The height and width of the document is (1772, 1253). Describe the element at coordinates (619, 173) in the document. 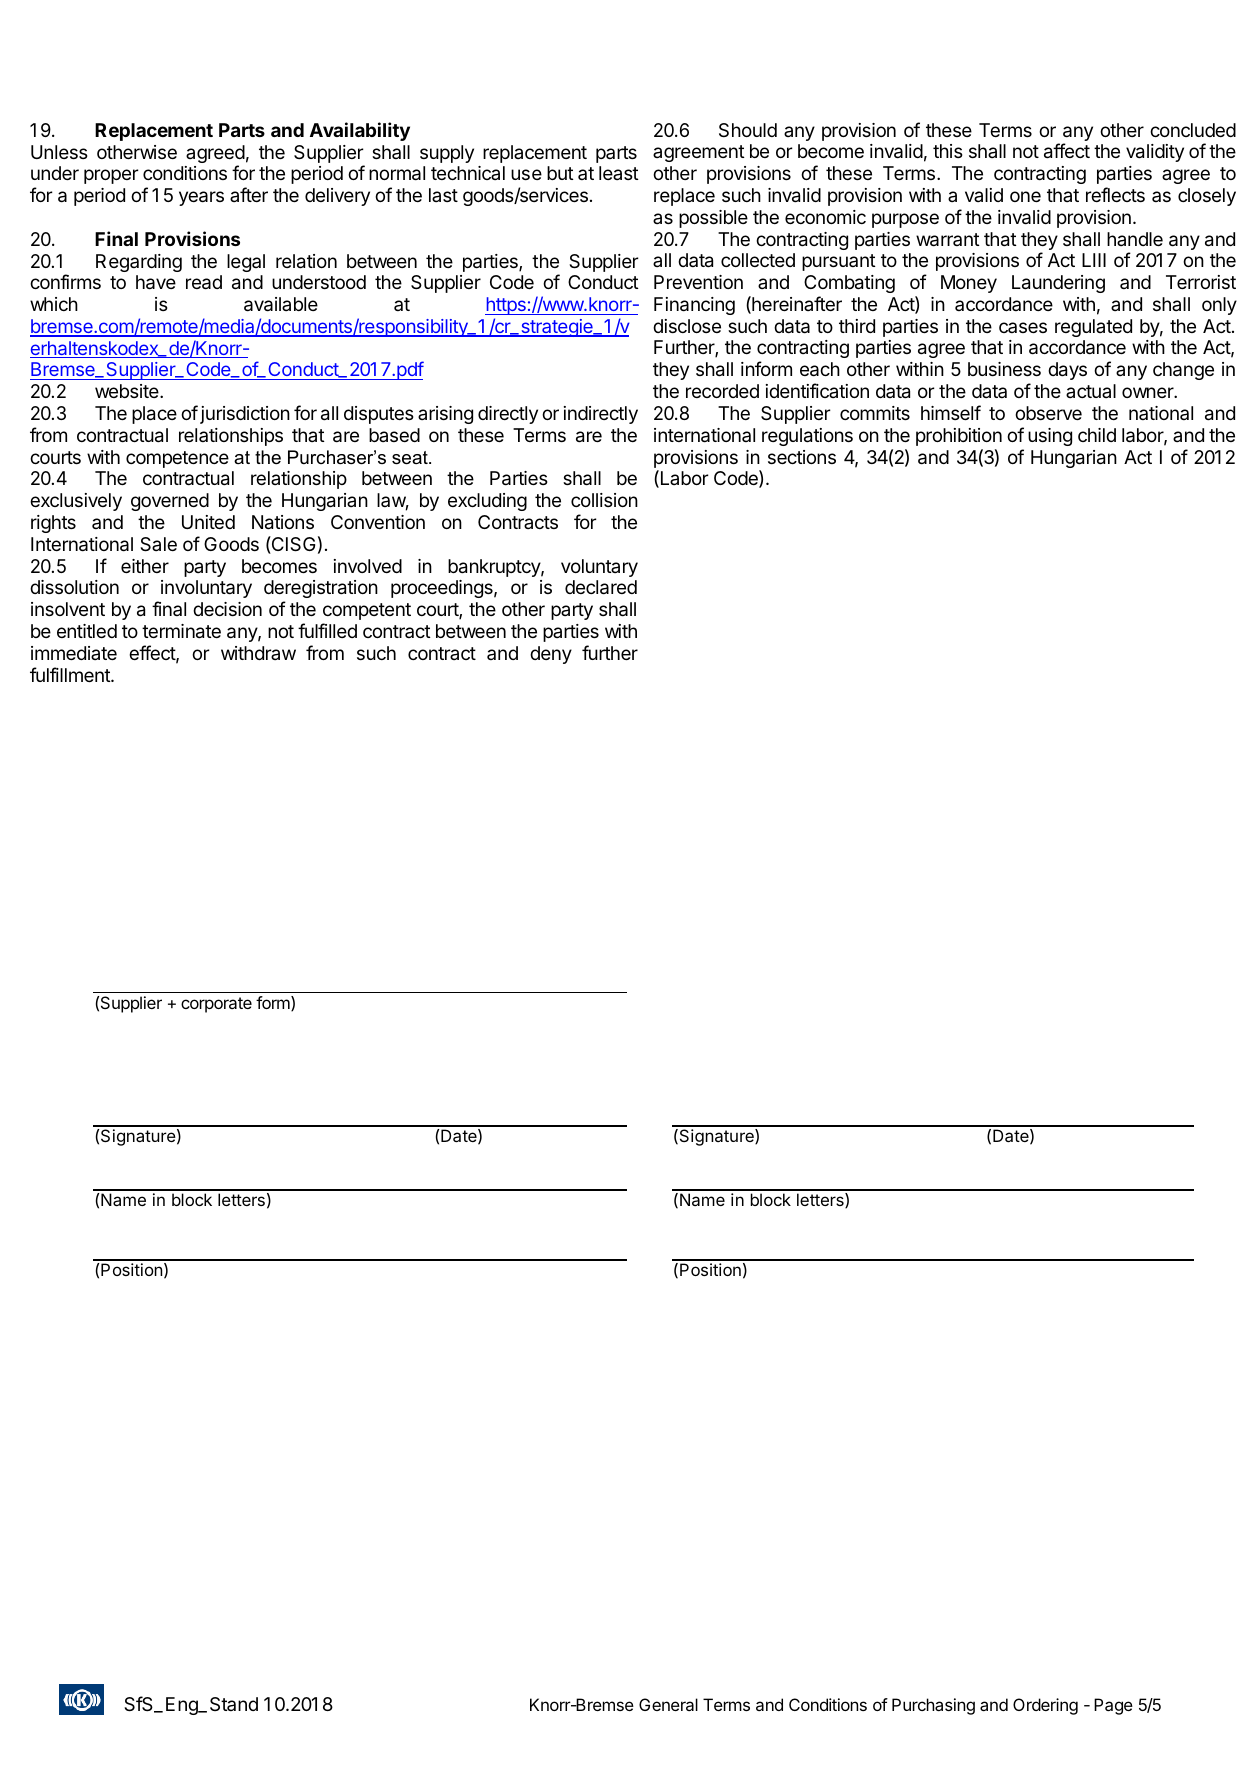

I see `least` at that location.
